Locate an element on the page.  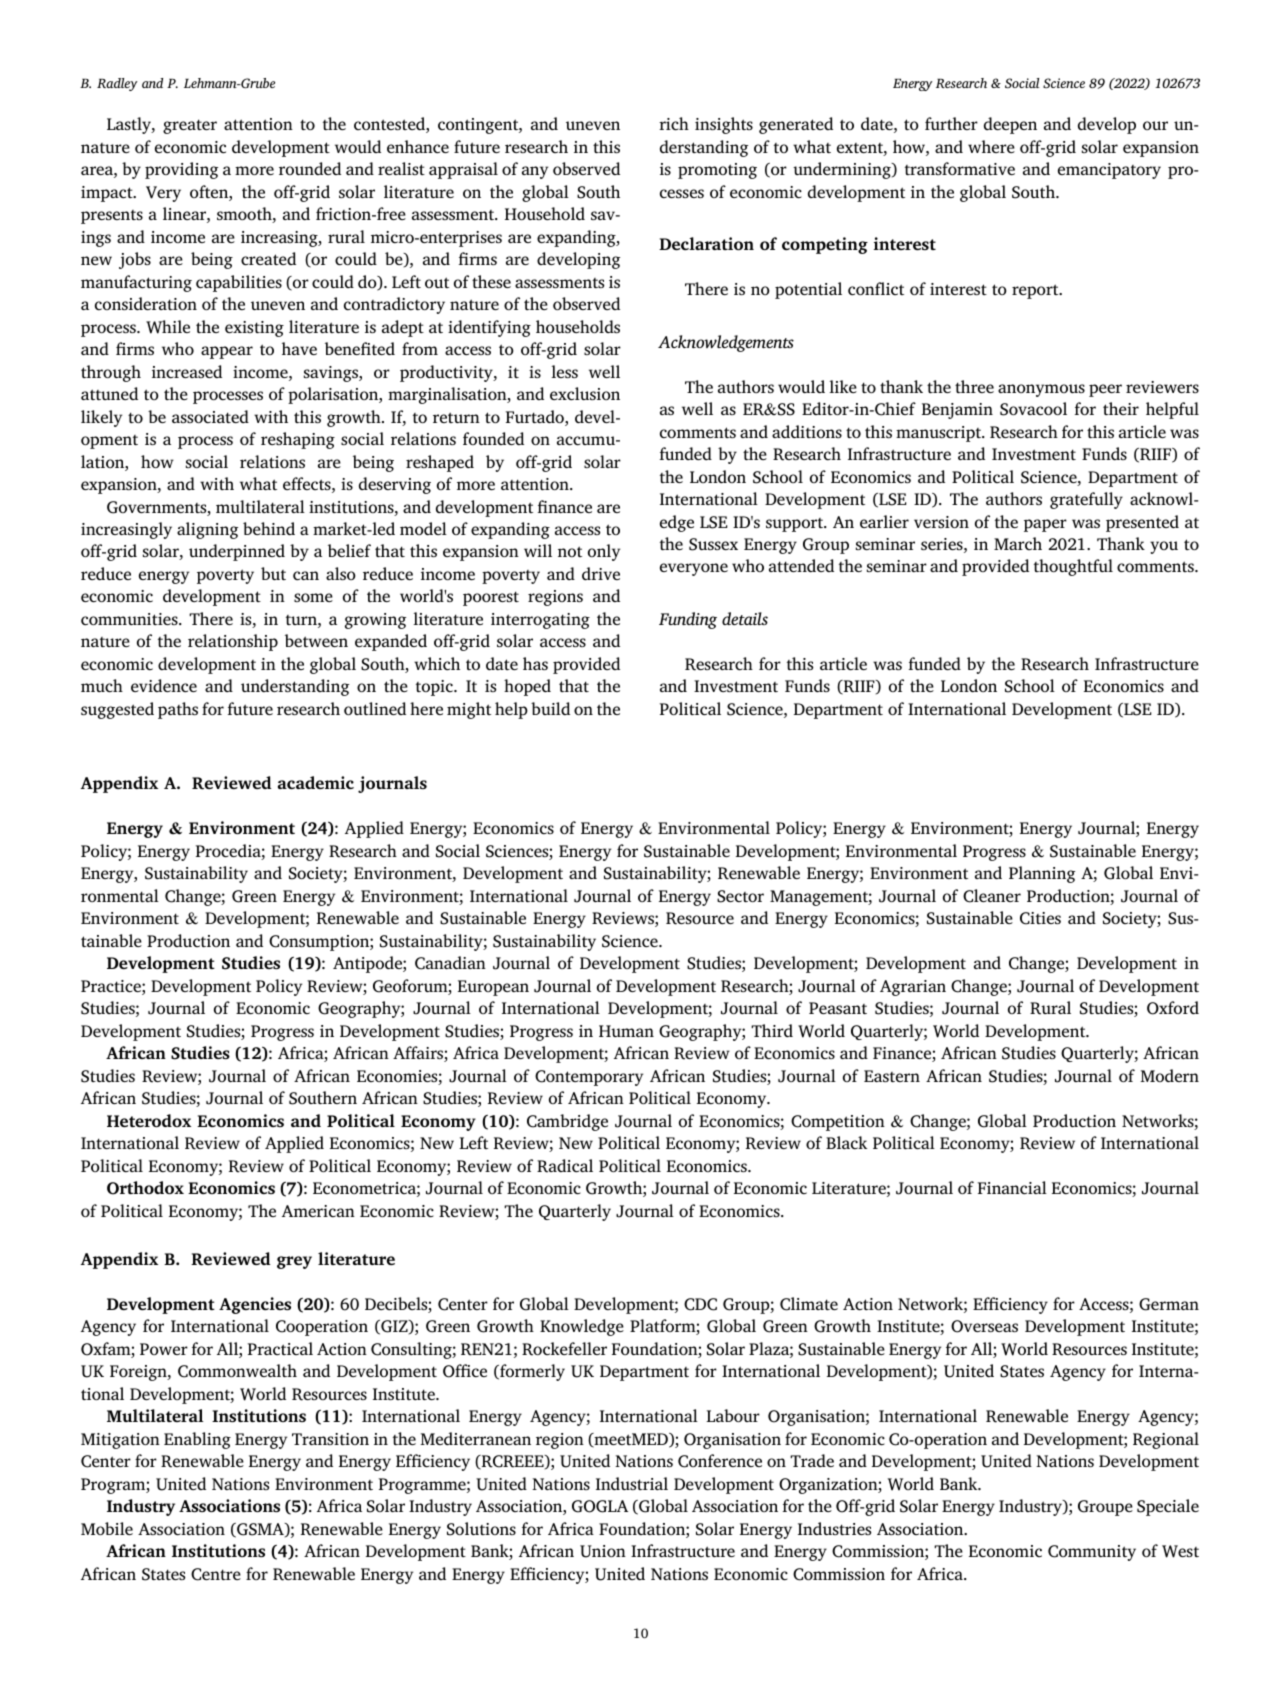
Centre is located at coordinates (216, 1574).
